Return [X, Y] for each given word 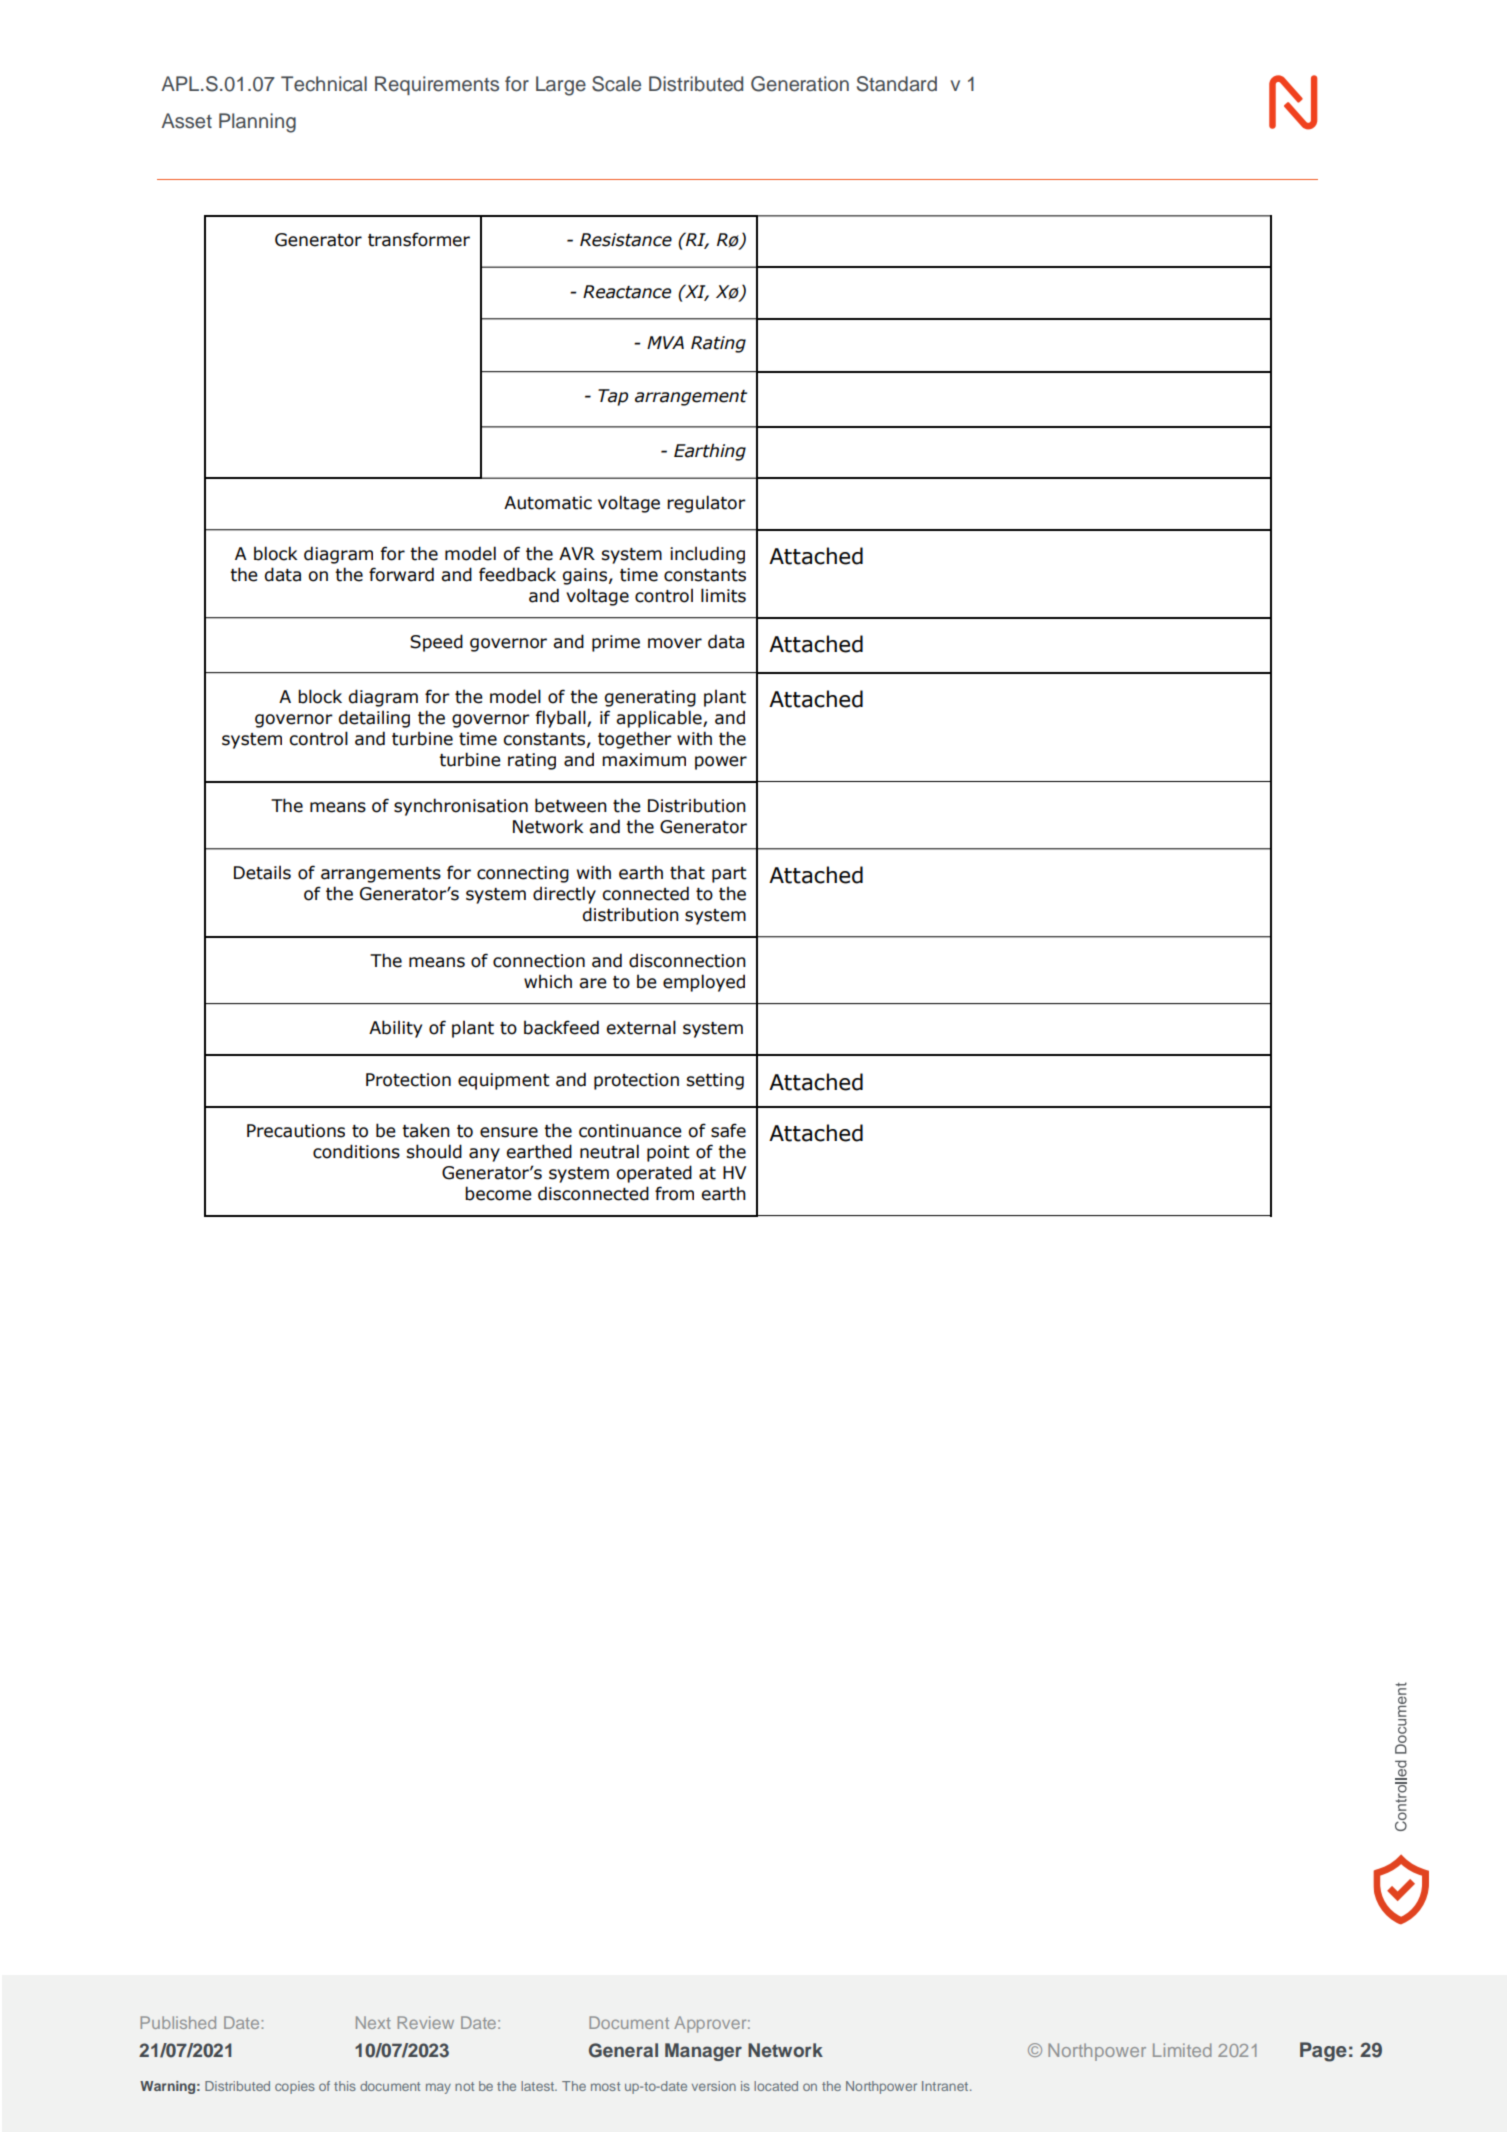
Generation [800, 84]
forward [401, 574]
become [498, 1193]
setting [715, 1081]
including [707, 555]
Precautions [296, 1131]
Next [373, 2022]
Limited [1182, 2050]
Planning [257, 123]
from [674, 1193]
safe [728, 1130]
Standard [897, 84]
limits [723, 595]
